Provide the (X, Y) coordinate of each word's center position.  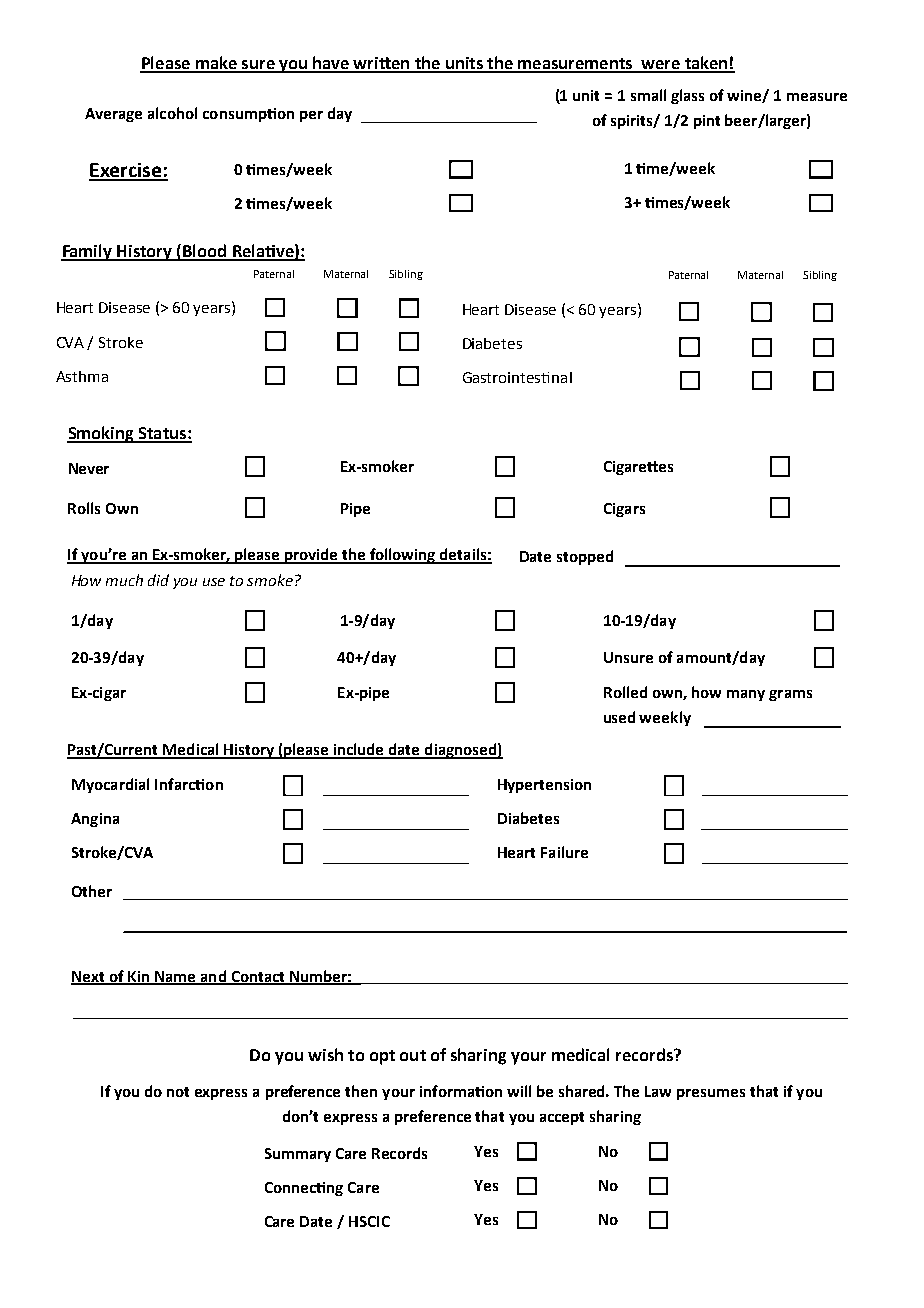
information (461, 1091)
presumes (711, 1094)
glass (687, 96)
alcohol (172, 113)
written (381, 64)
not (178, 1092)
